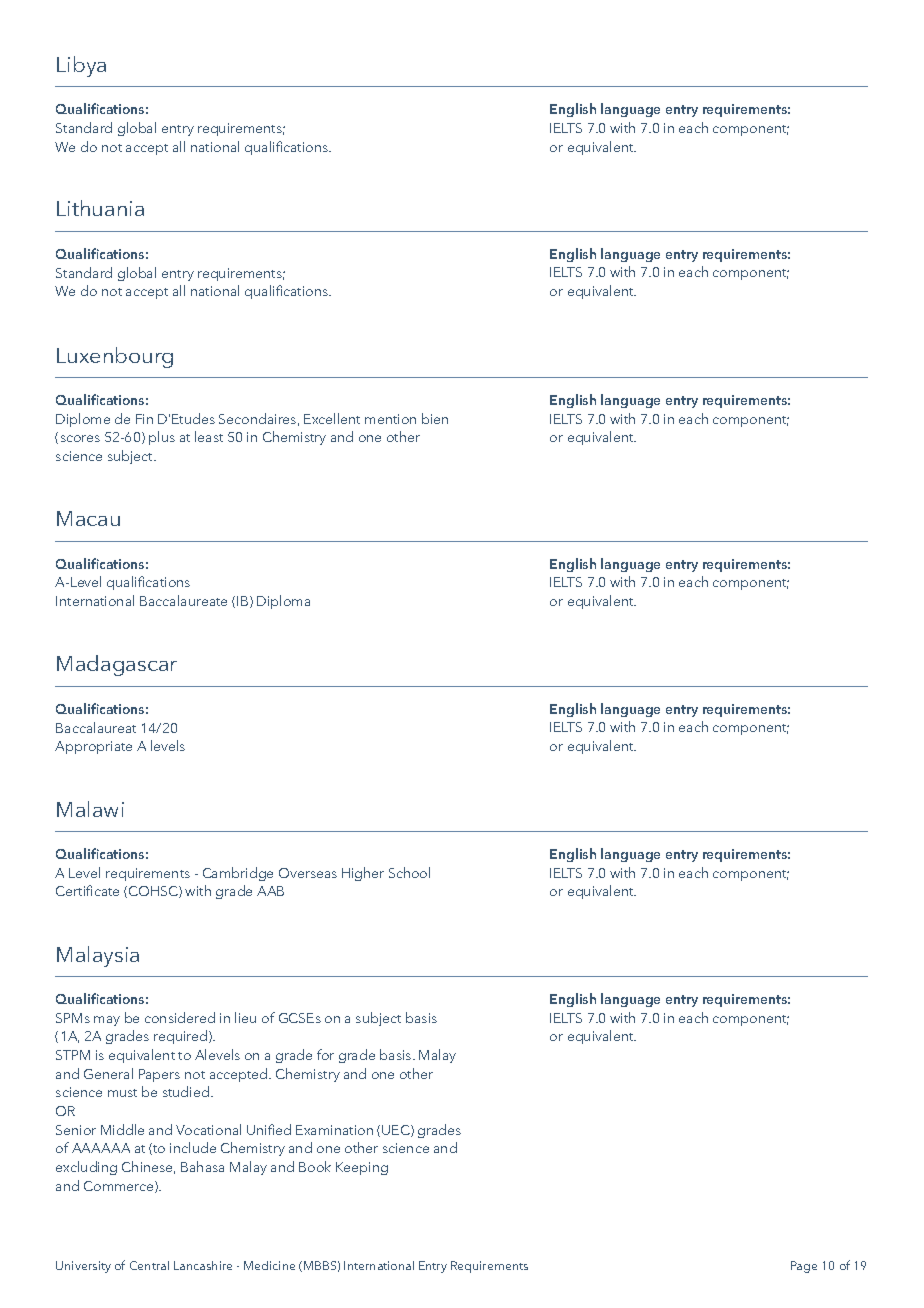 The width and height of the page is (924, 1308). What do you see at coordinates (117, 665) in the page?
I see `Madagascar` at bounding box center [117, 665].
